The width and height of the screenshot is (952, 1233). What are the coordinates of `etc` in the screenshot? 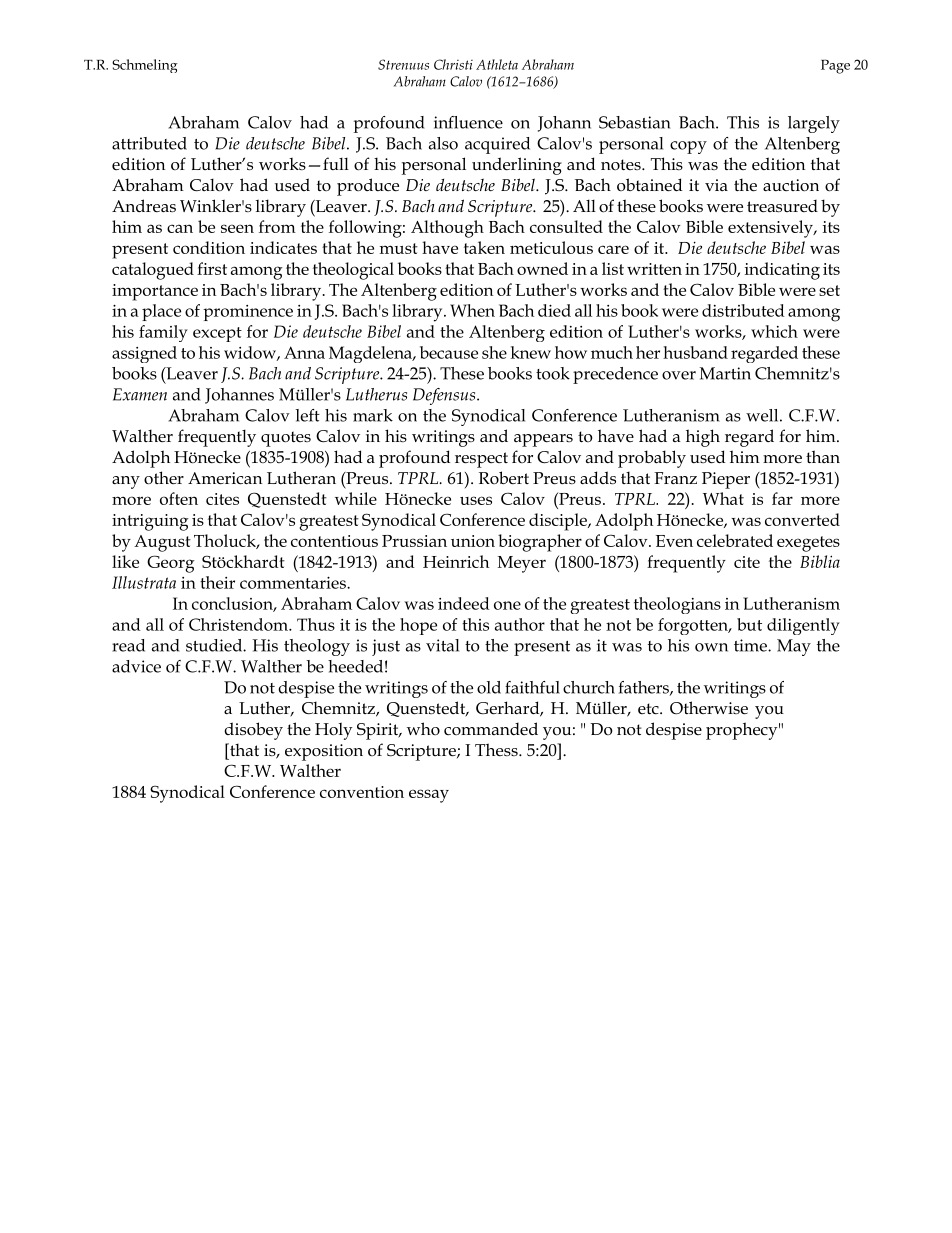 It's located at (649, 708).
